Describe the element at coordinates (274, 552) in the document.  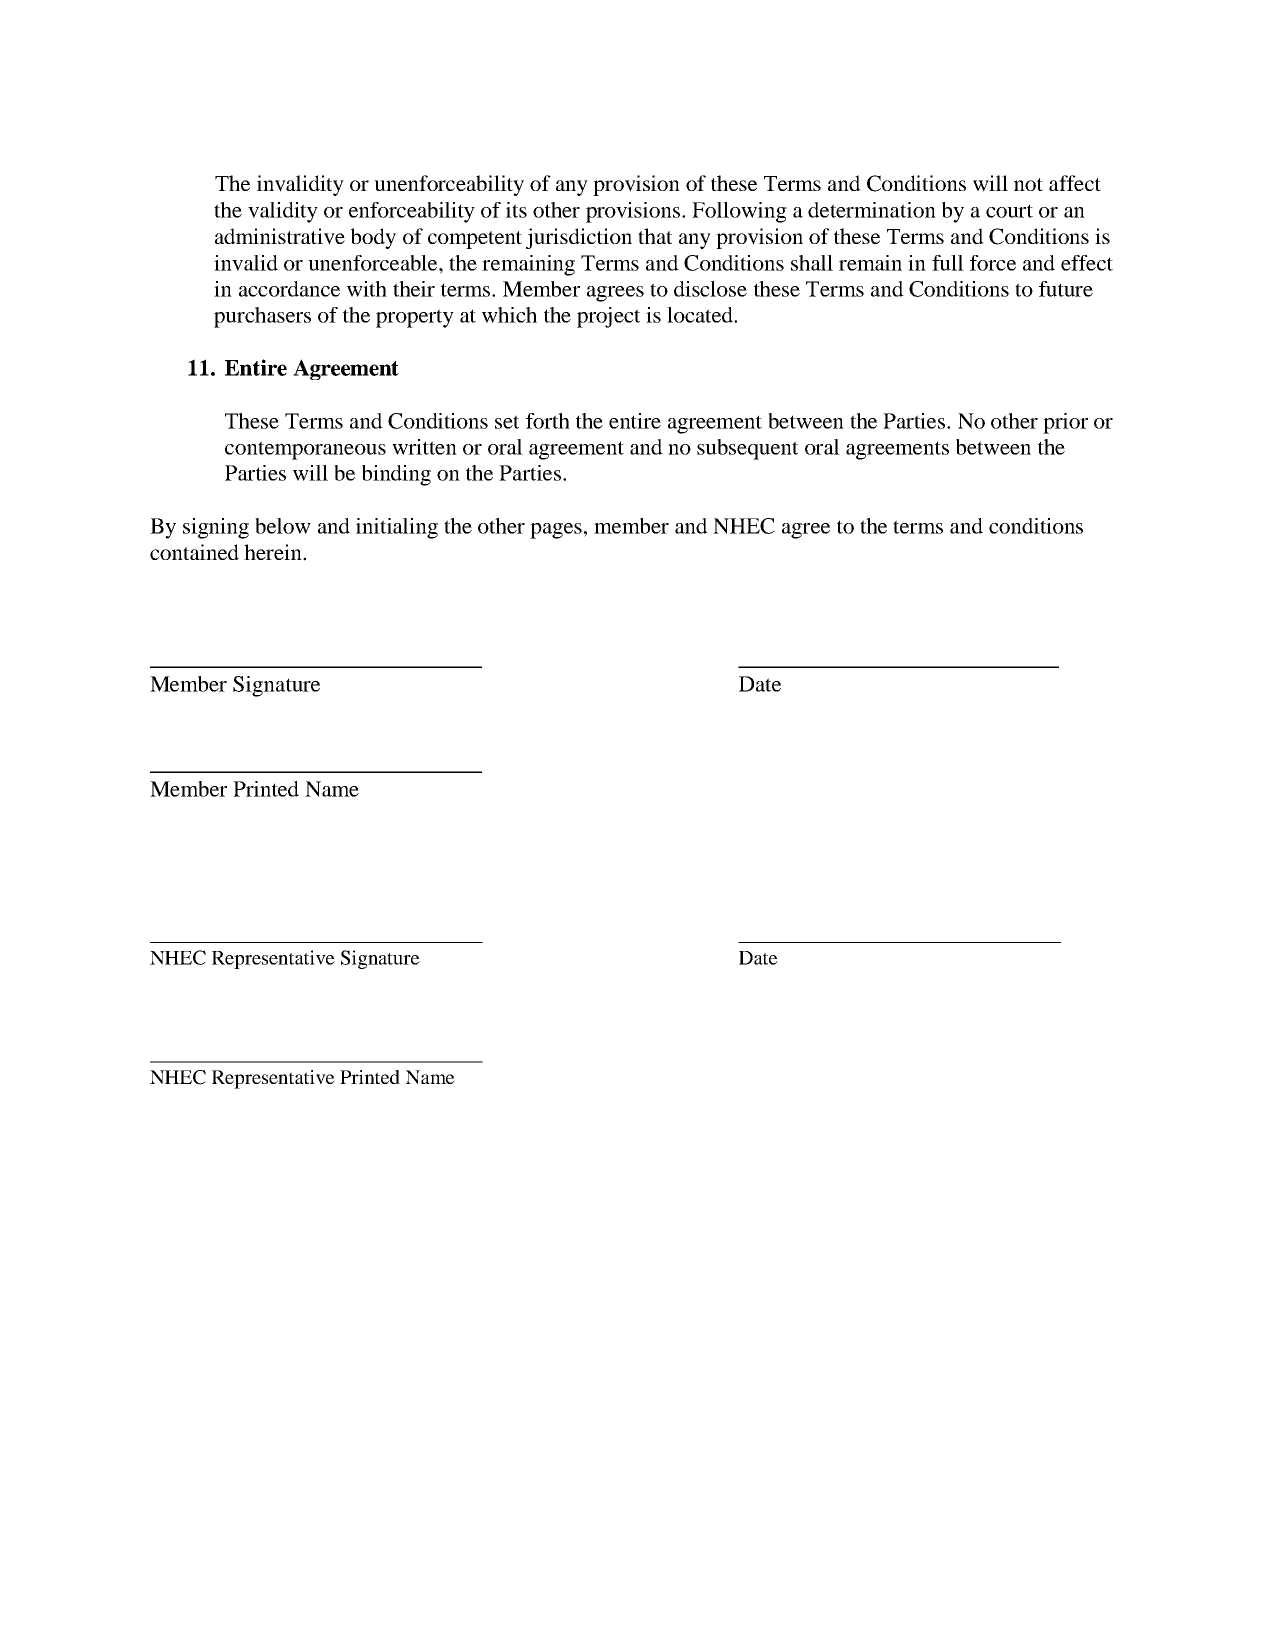
I see `herein` at that location.
